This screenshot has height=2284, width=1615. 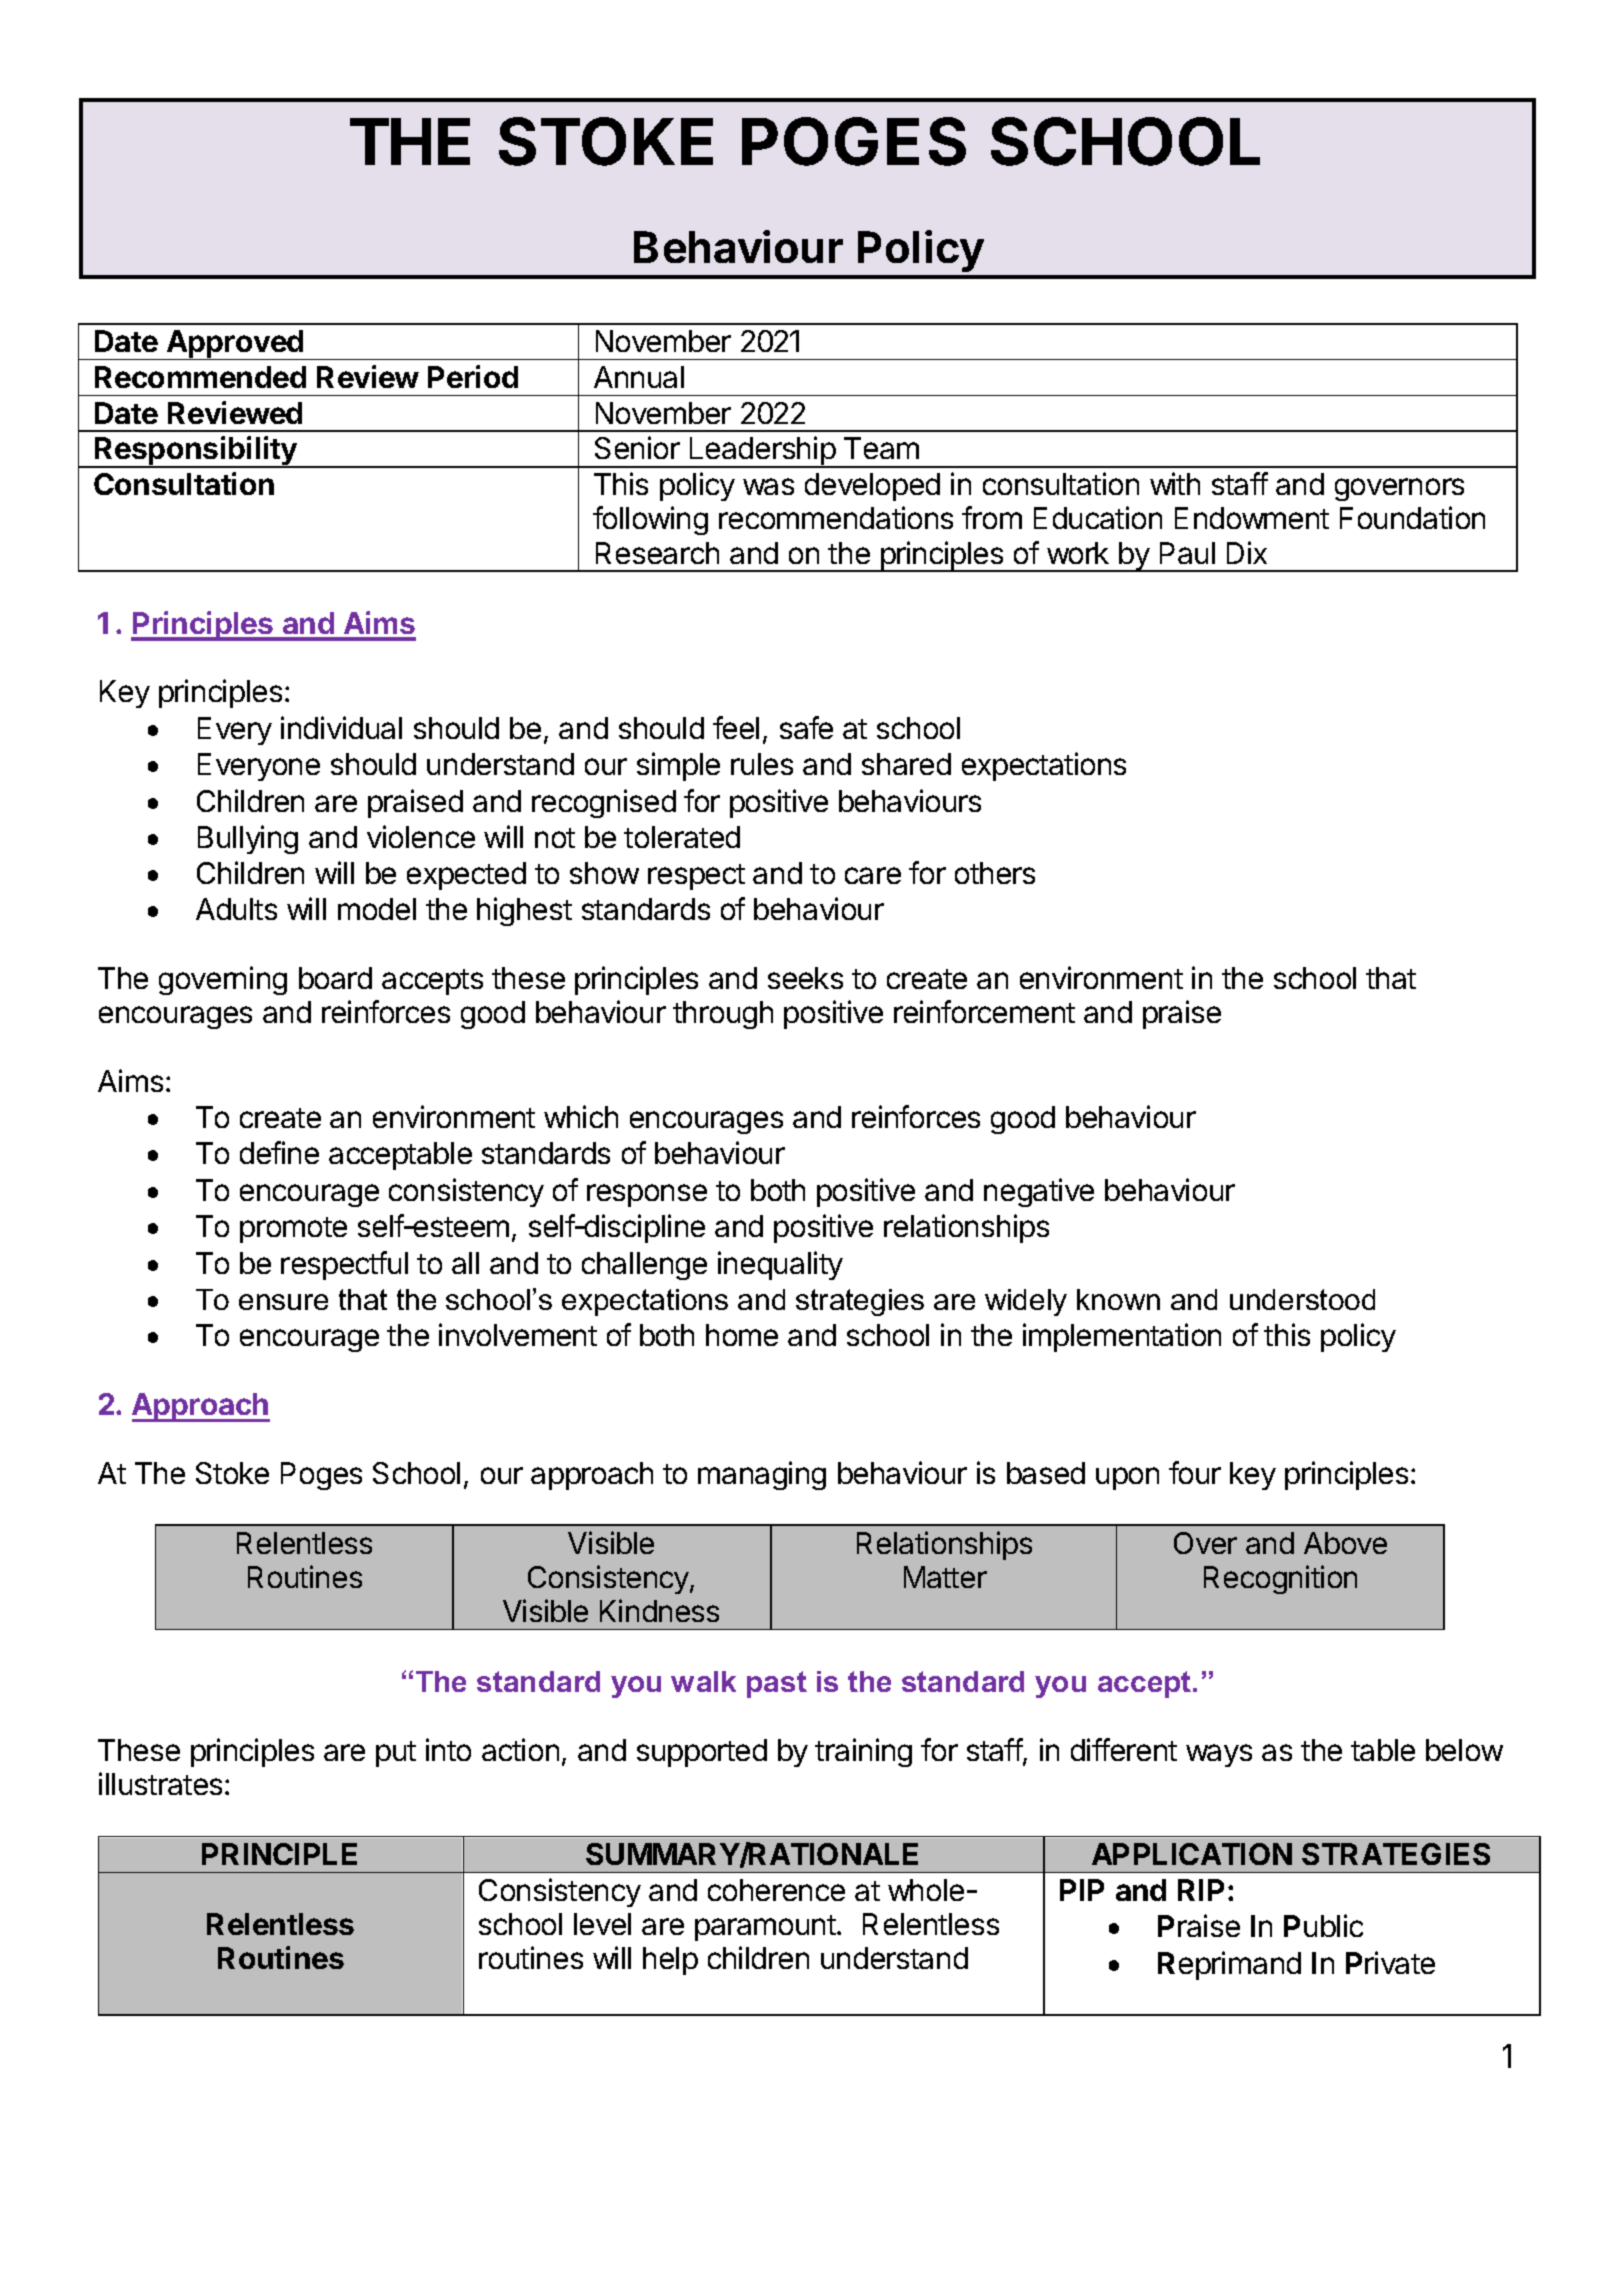 I want to click on four, so click(x=1195, y=1472).
